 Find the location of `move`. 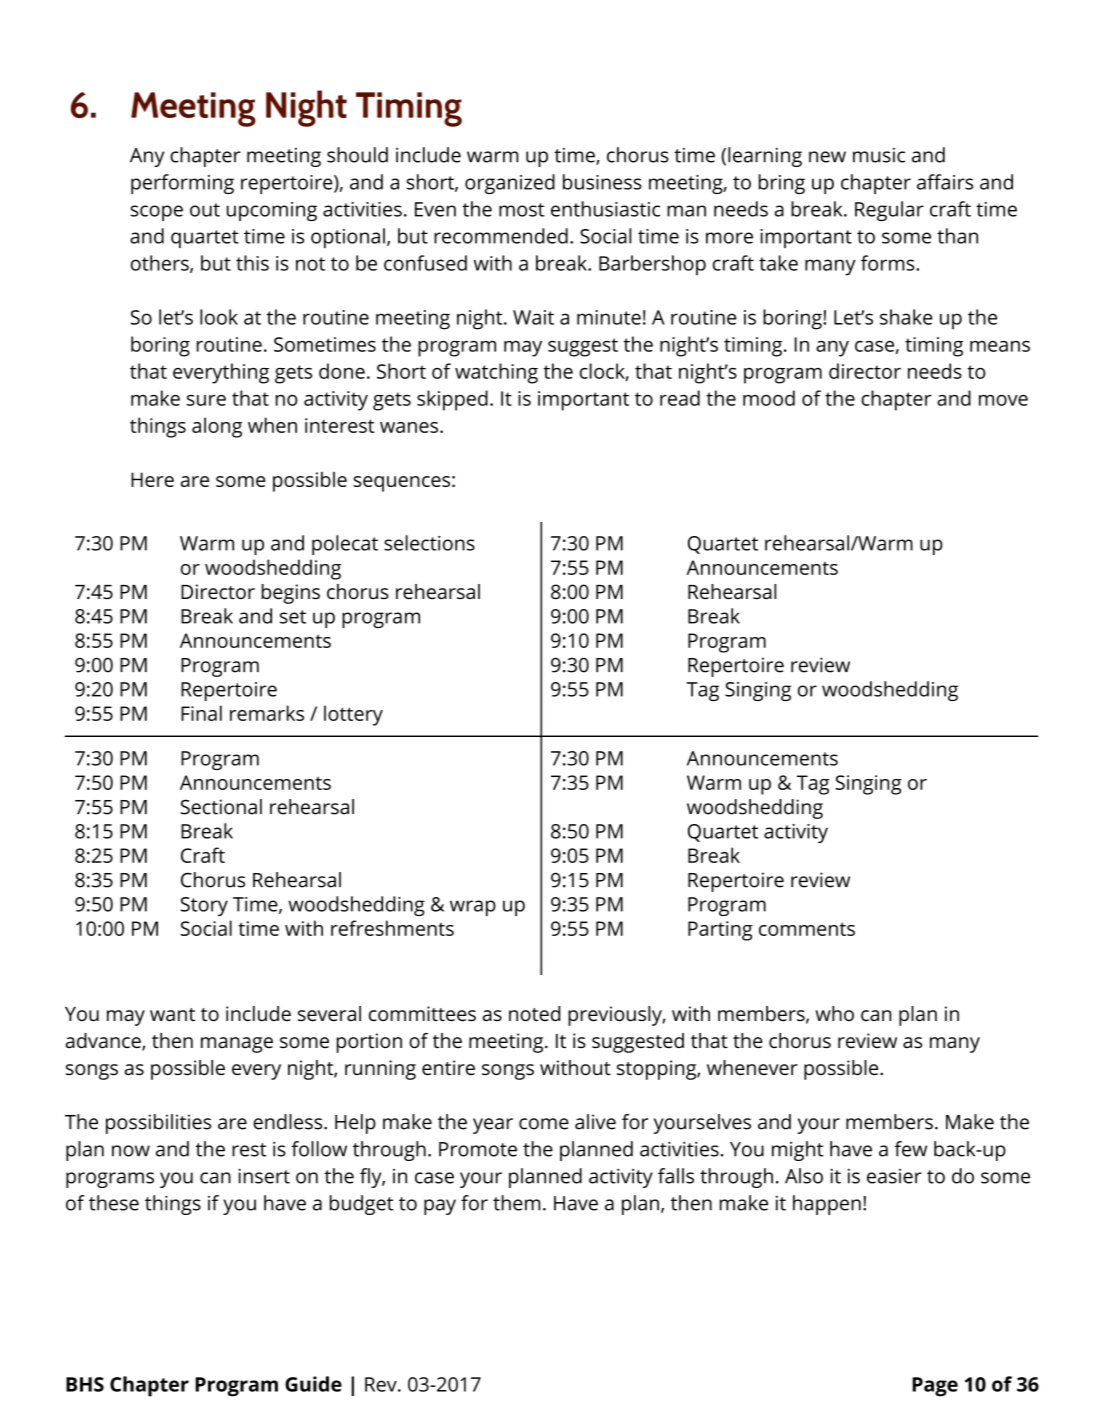

move is located at coordinates (1003, 400).
